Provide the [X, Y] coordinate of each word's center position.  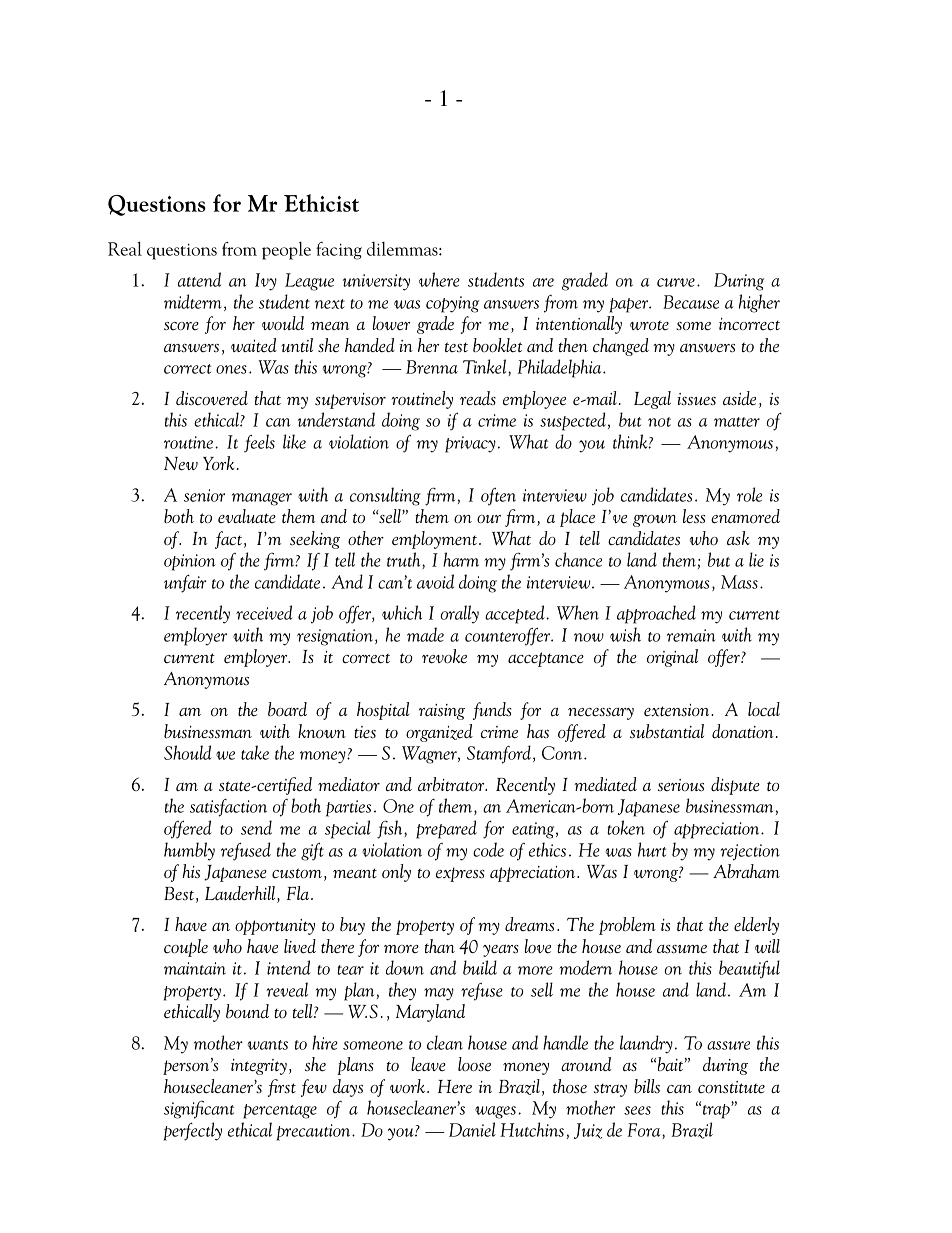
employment [434, 540]
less [694, 516]
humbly [189, 851]
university [376, 282]
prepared [446, 829]
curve [676, 282]
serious [681, 785]
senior [204, 495]
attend [199, 279]
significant [199, 1109]
